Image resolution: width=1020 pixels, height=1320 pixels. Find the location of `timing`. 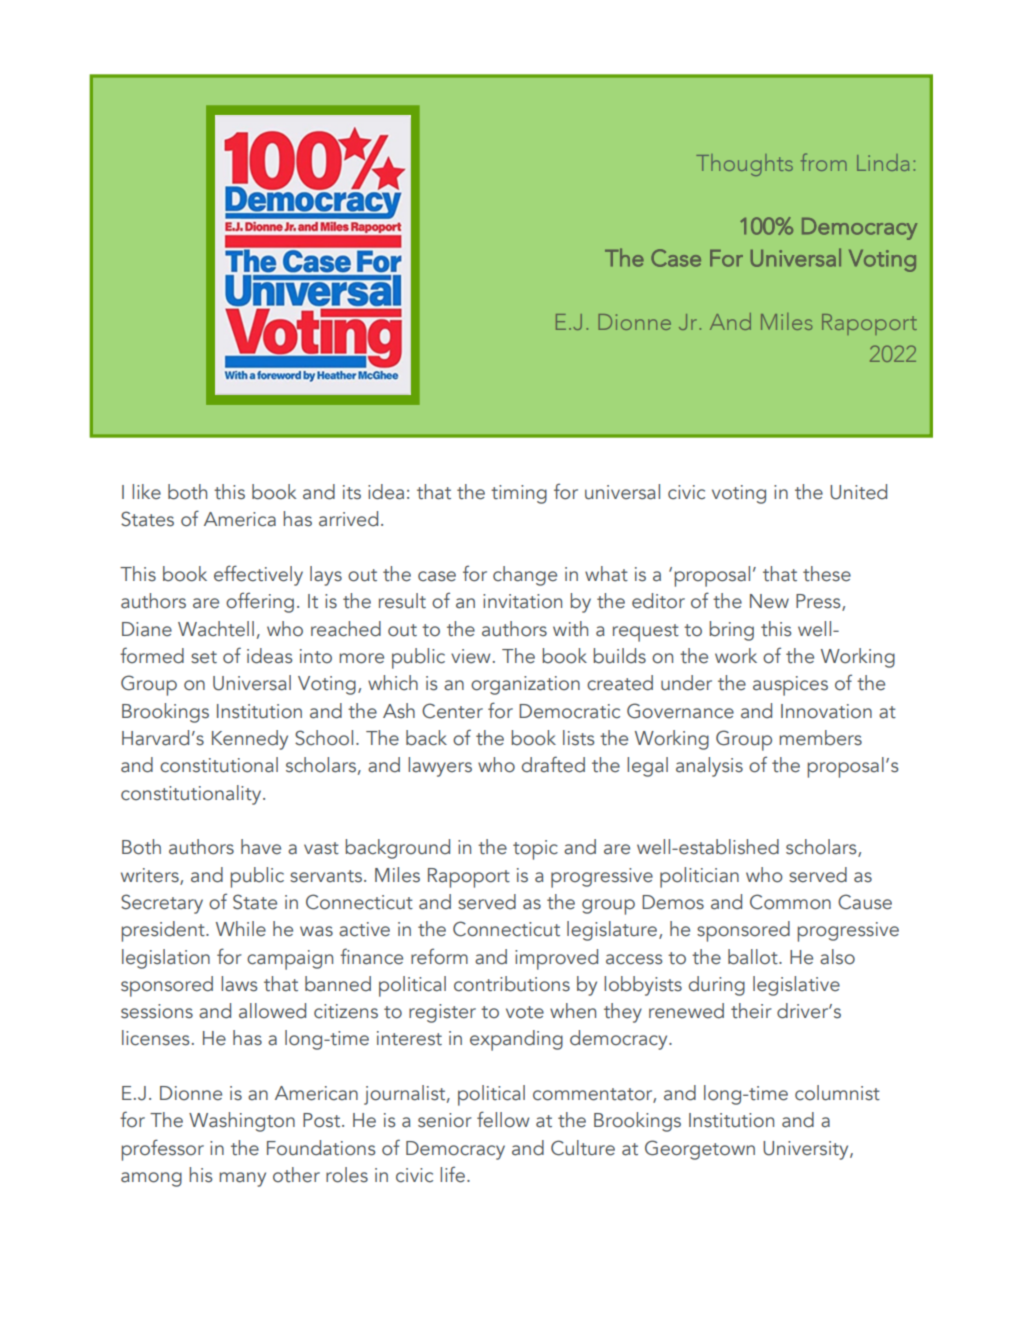

timing is located at coordinates (519, 494).
